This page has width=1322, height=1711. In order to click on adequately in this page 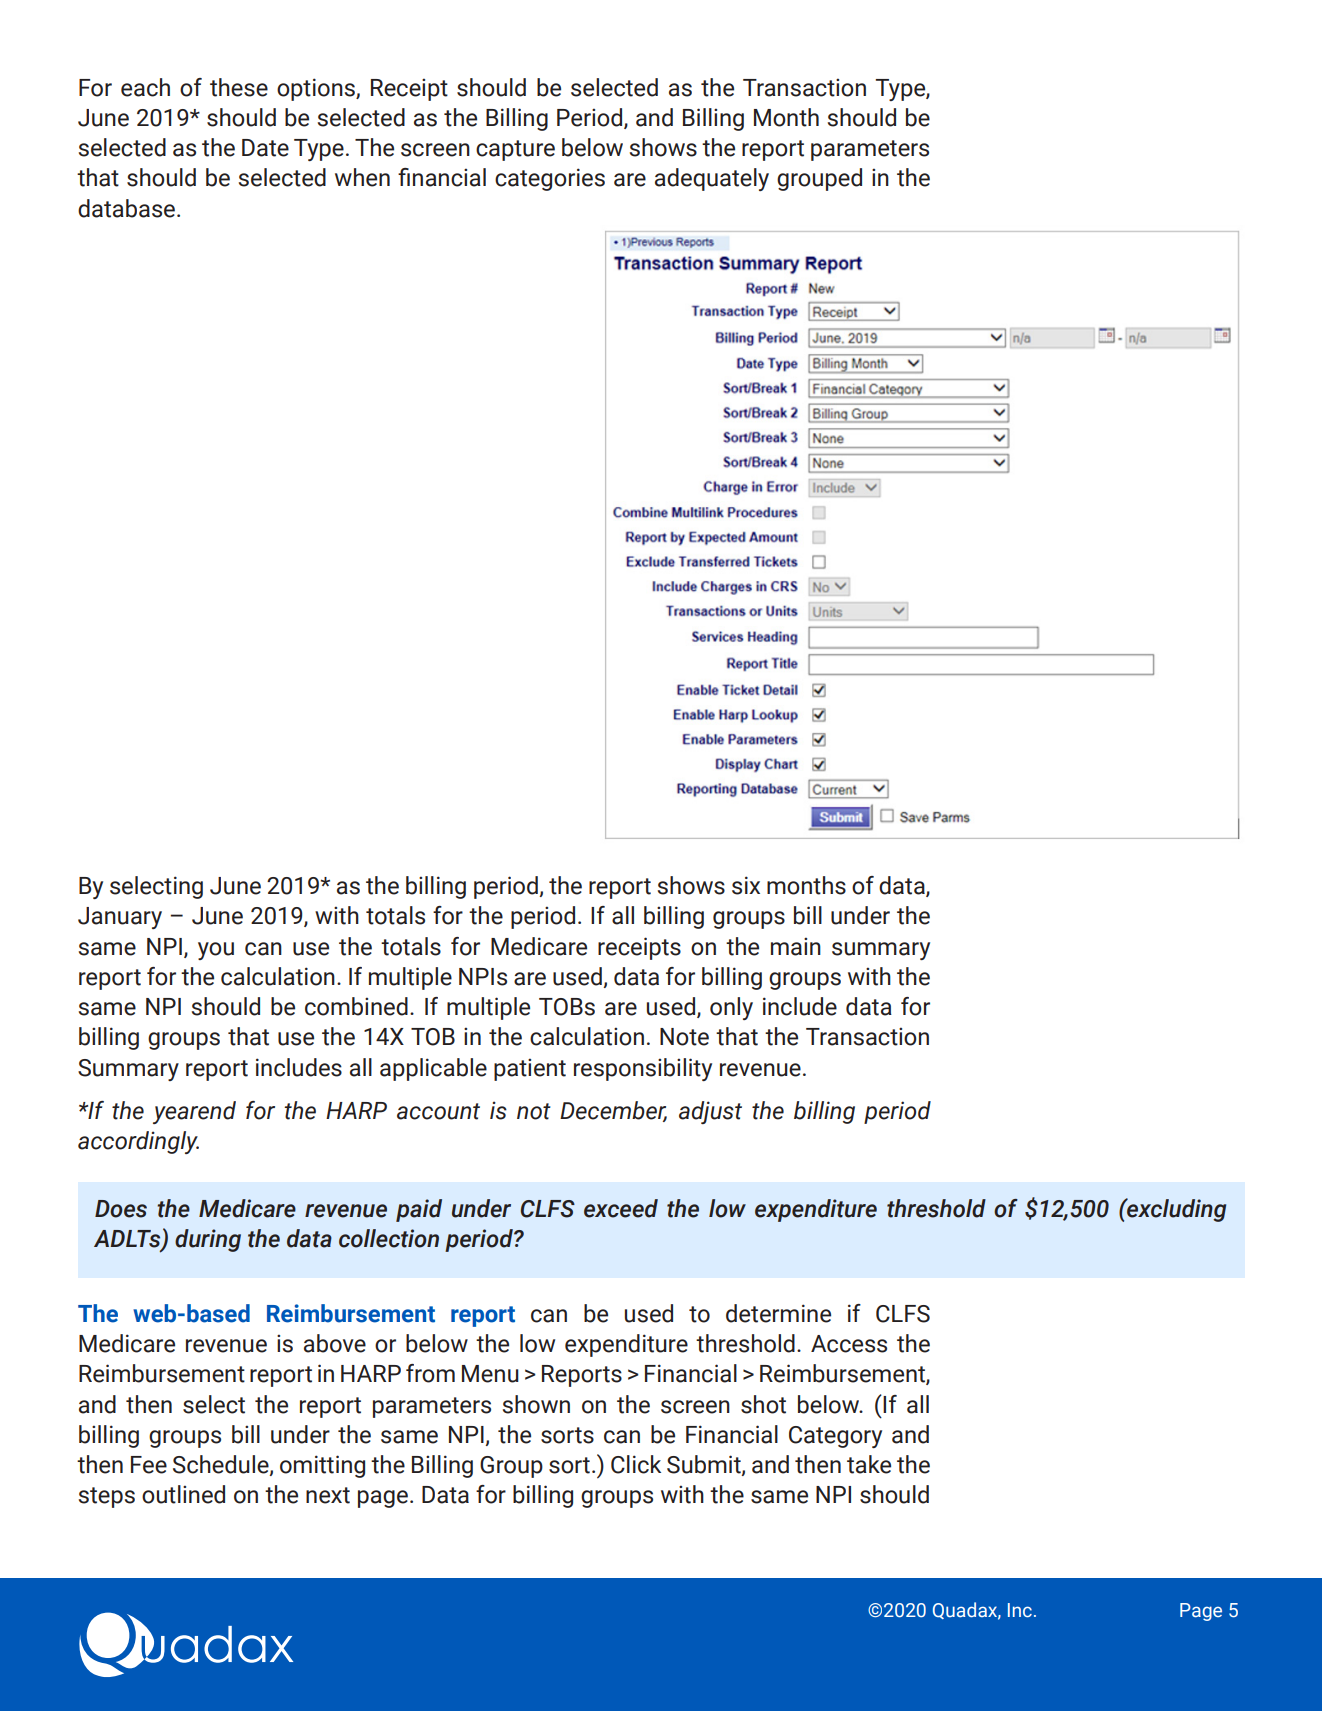, I will do `click(712, 179)`.
